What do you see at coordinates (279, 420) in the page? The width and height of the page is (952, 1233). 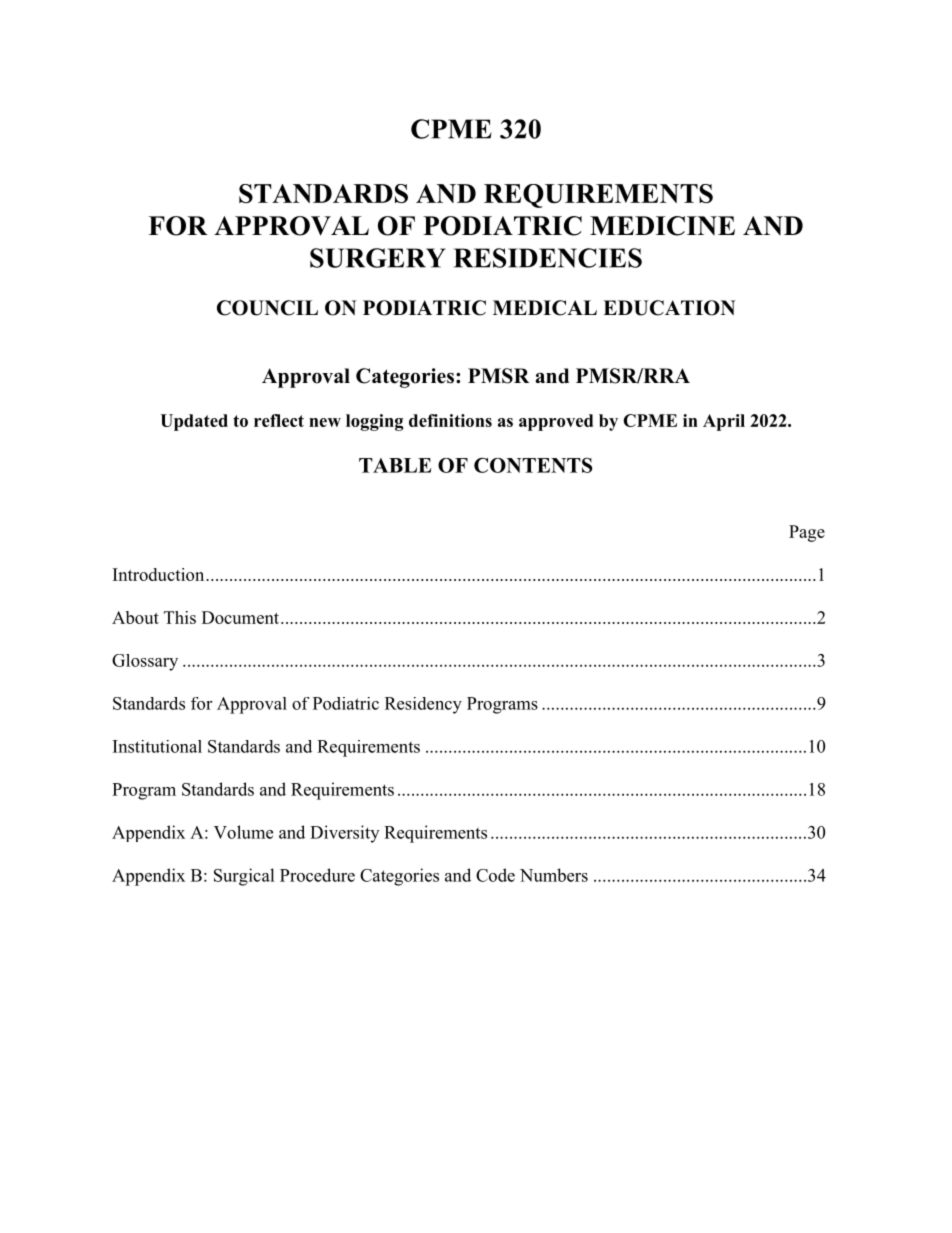 I see `reflect` at bounding box center [279, 420].
